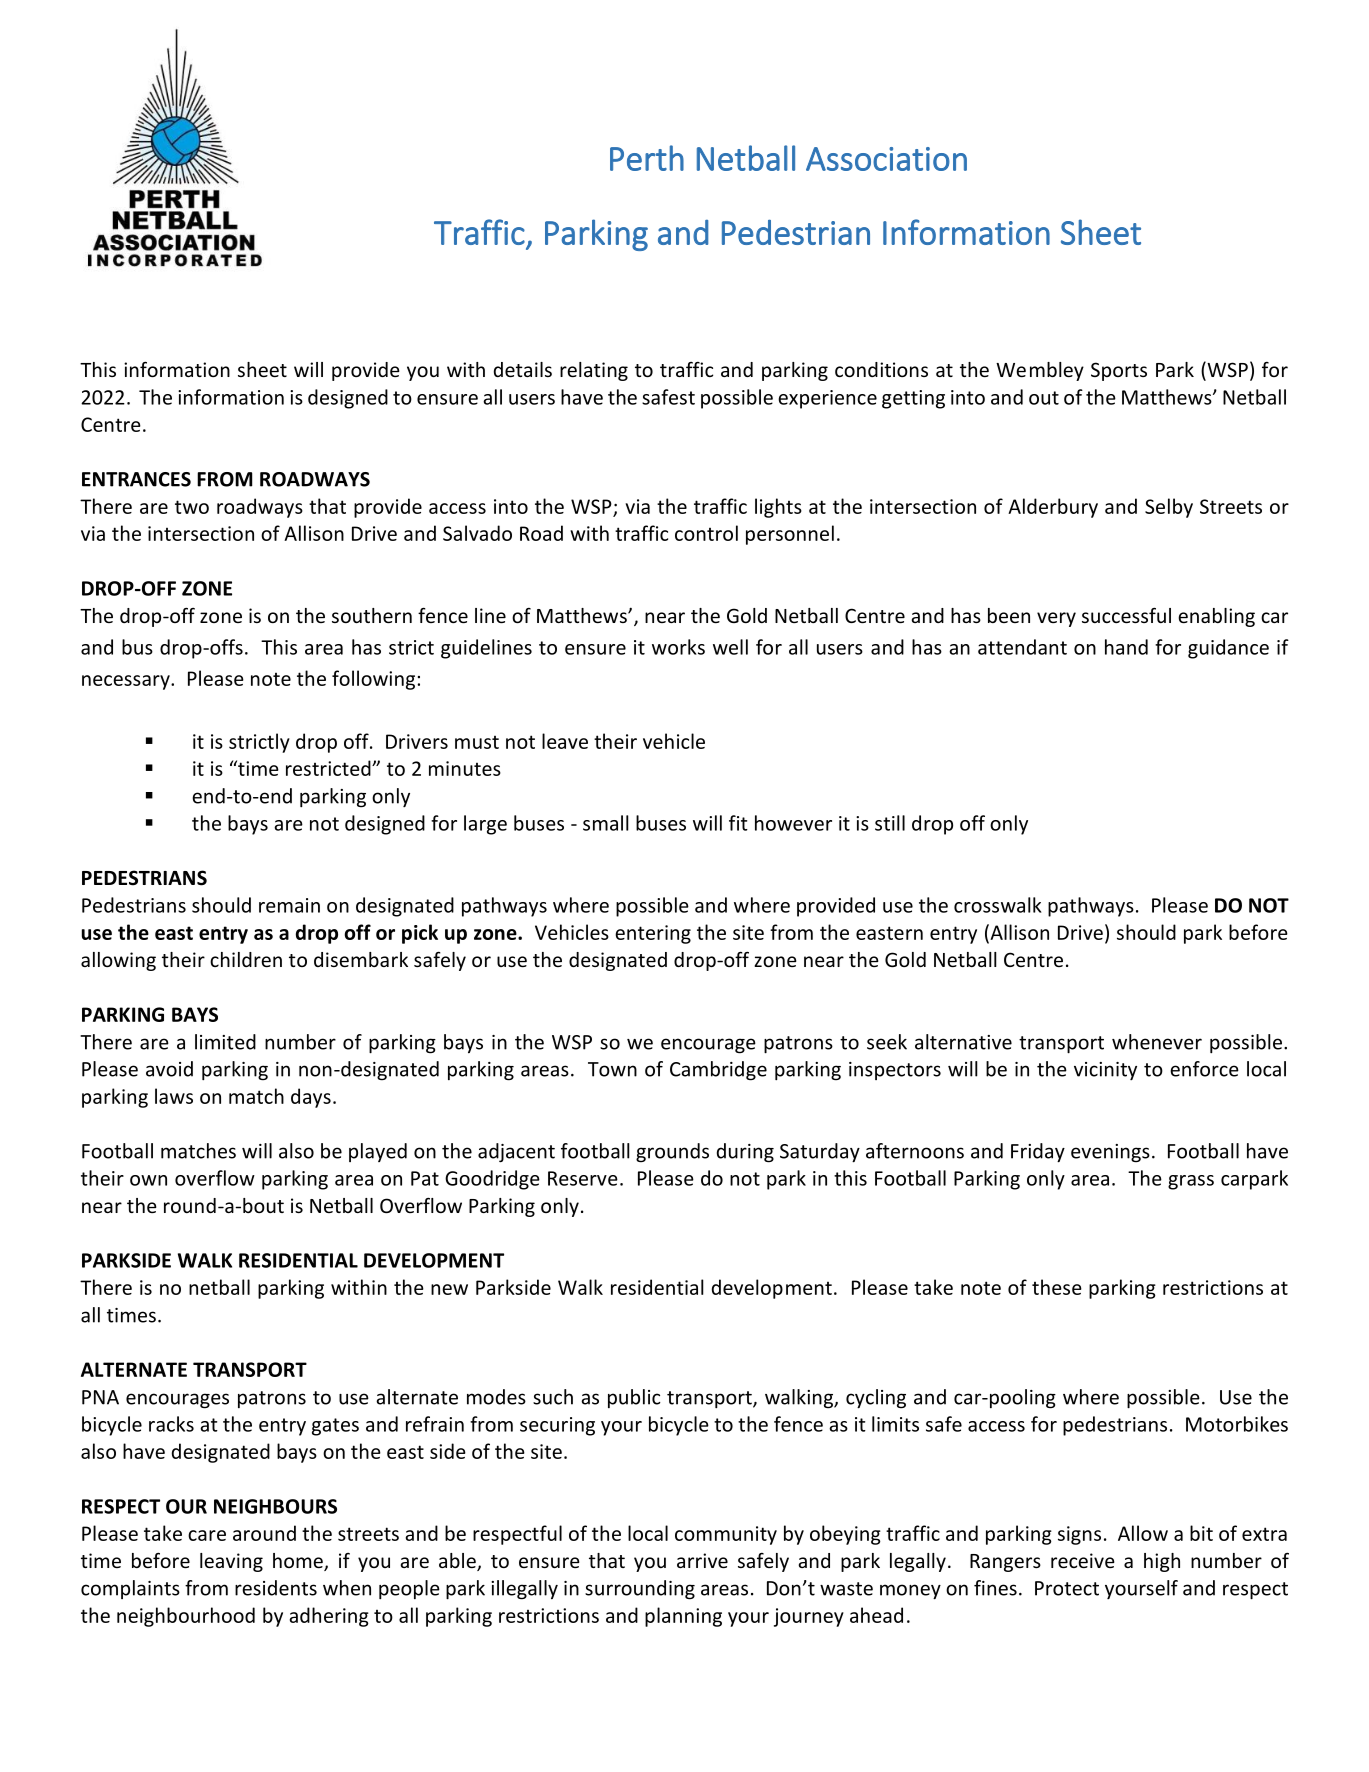 This image has height=1772, width=1369. What do you see at coordinates (647, 158) in the image?
I see `Perth` at bounding box center [647, 158].
